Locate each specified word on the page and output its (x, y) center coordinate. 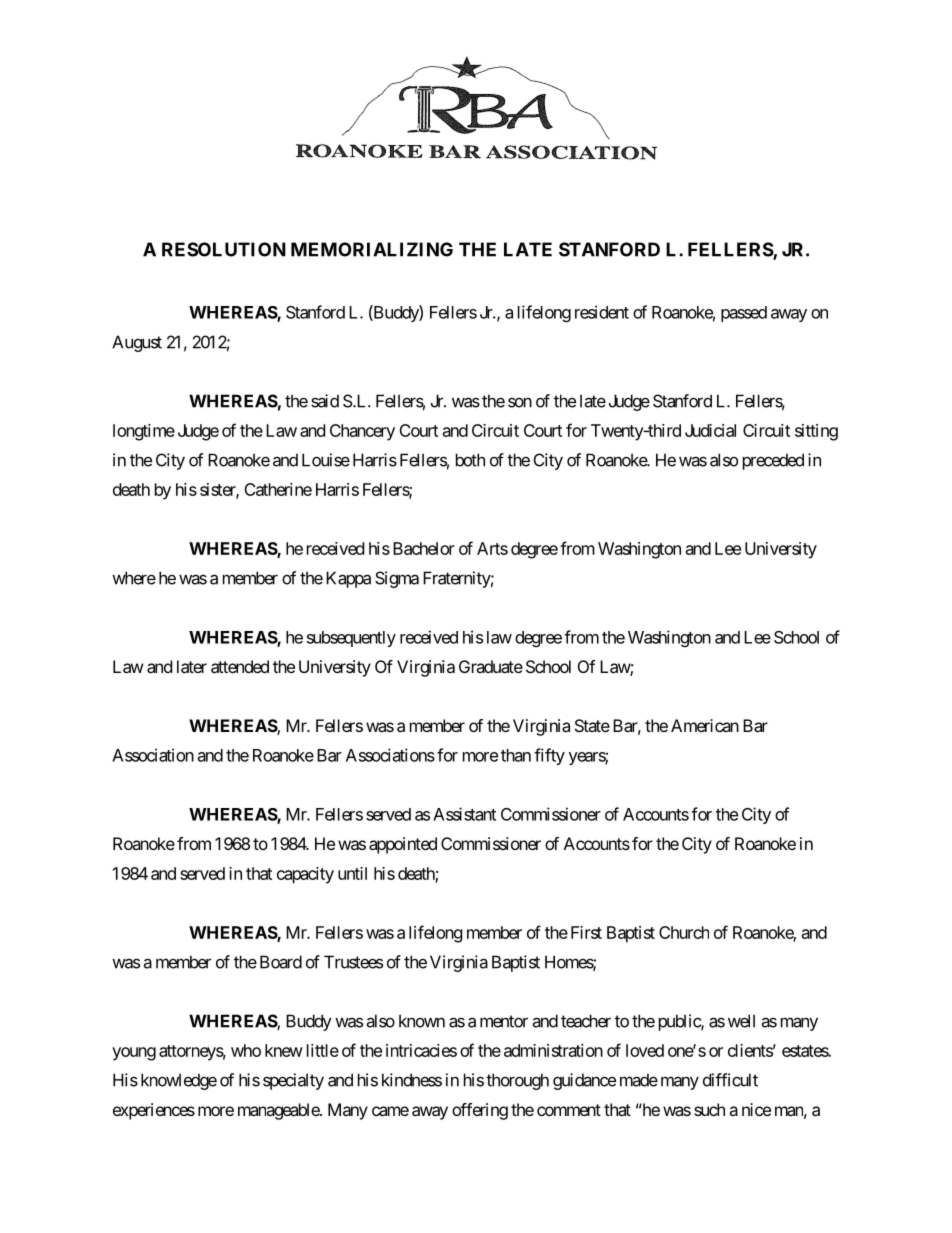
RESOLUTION (224, 249)
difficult (730, 1080)
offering (480, 1111)
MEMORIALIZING (372, 249)
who (246, 1050)
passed (744, 314)
